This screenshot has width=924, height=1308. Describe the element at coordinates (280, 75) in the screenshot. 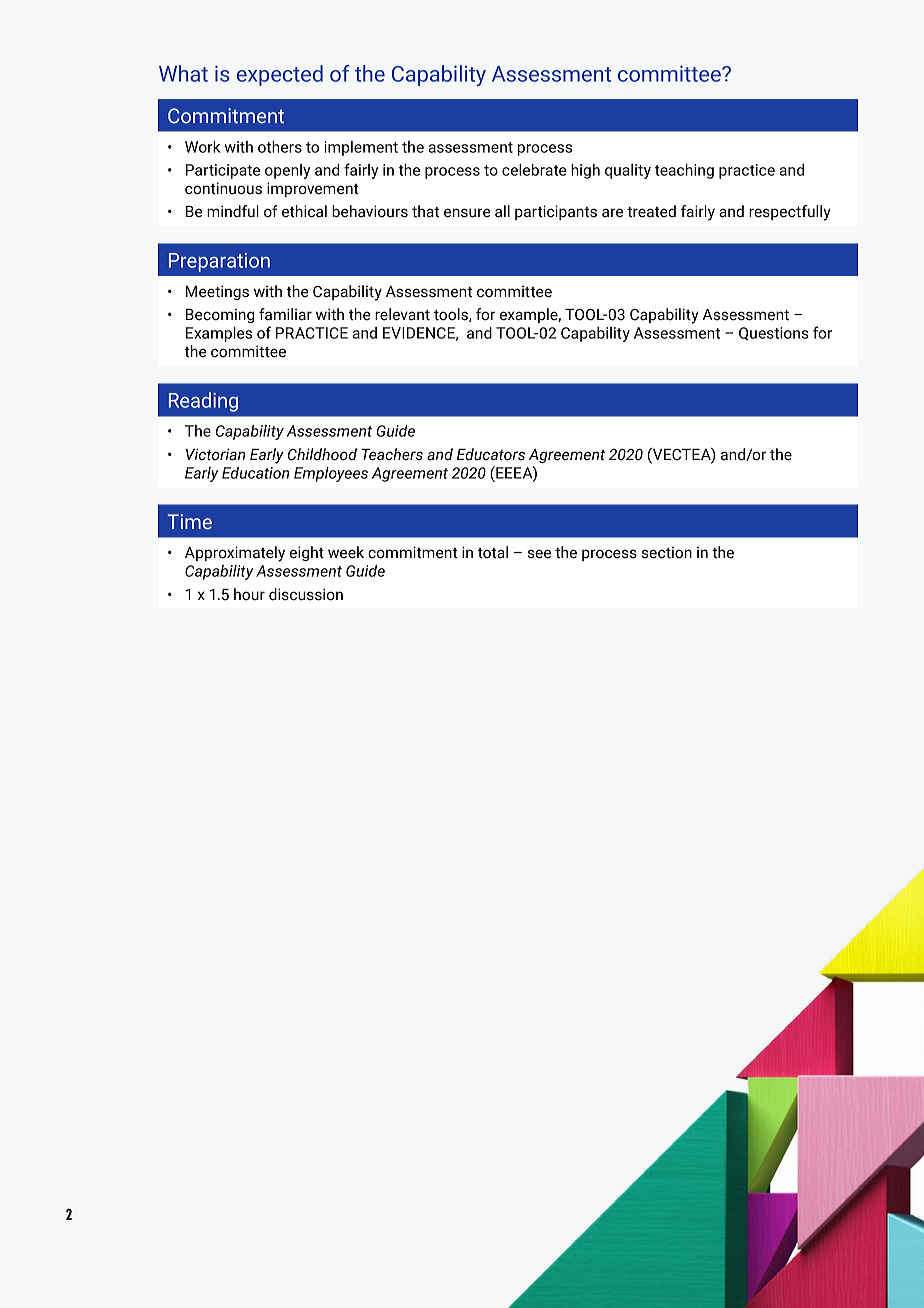

I see `expected` at that location.
